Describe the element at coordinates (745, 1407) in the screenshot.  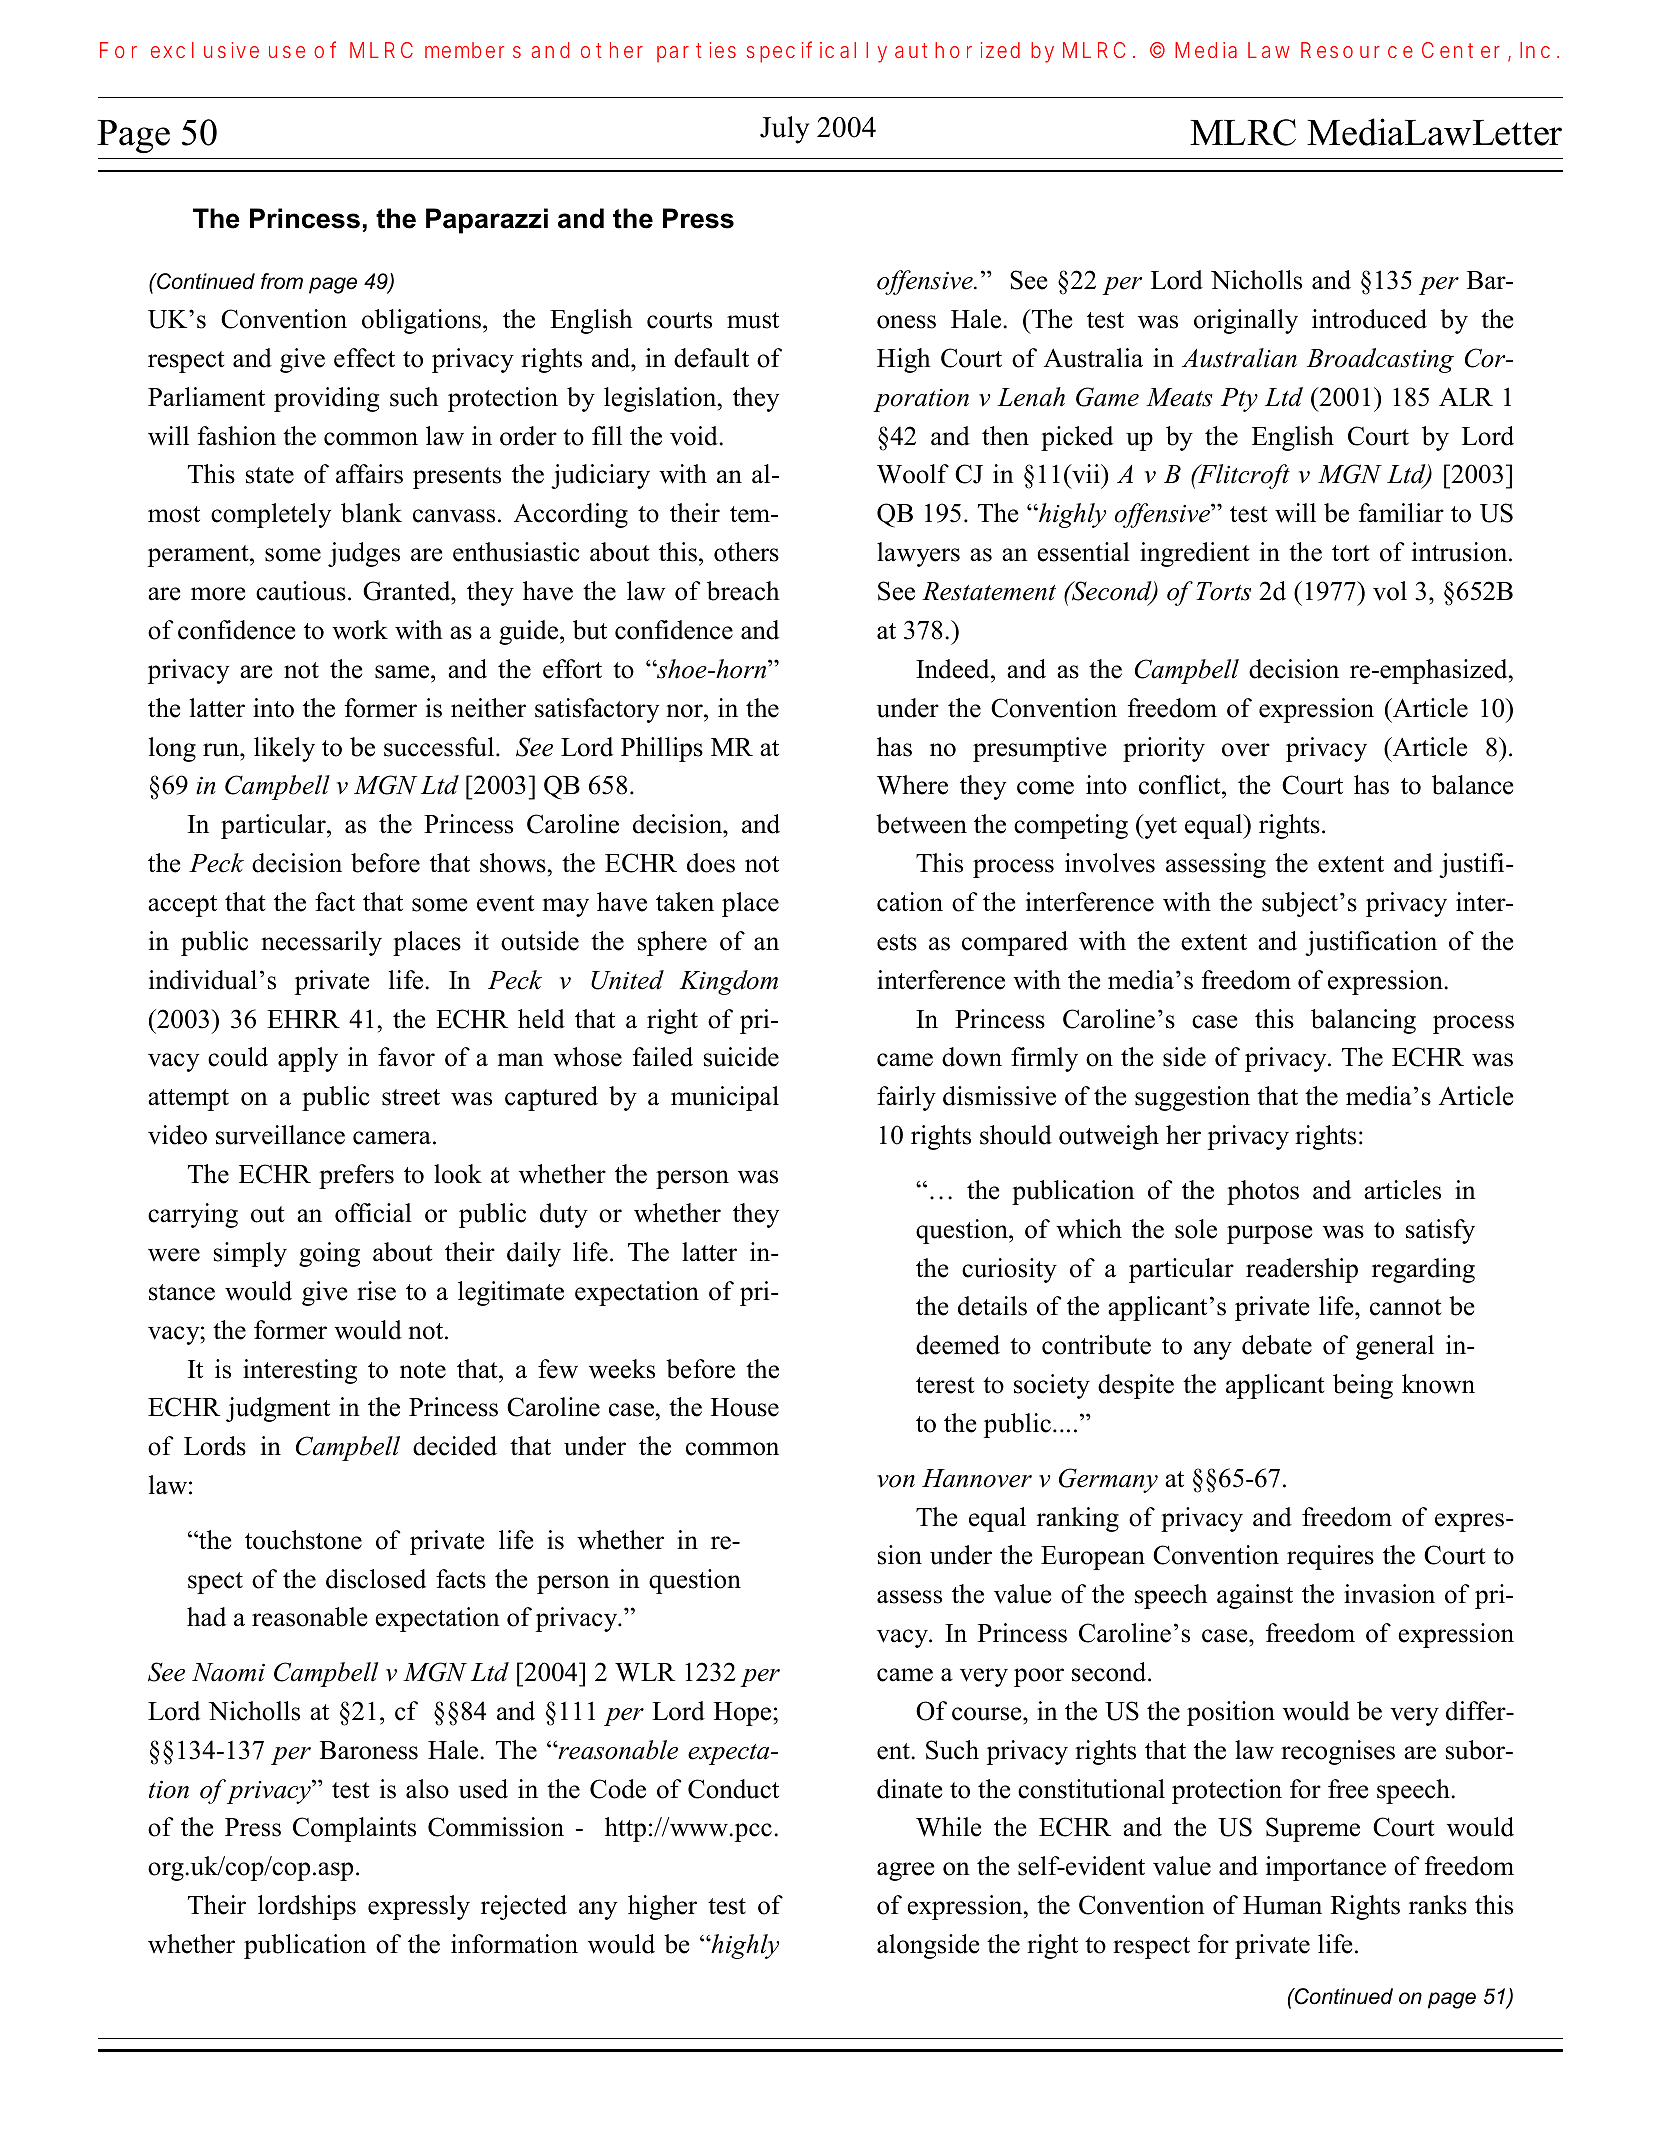
I see `House` at that location.
